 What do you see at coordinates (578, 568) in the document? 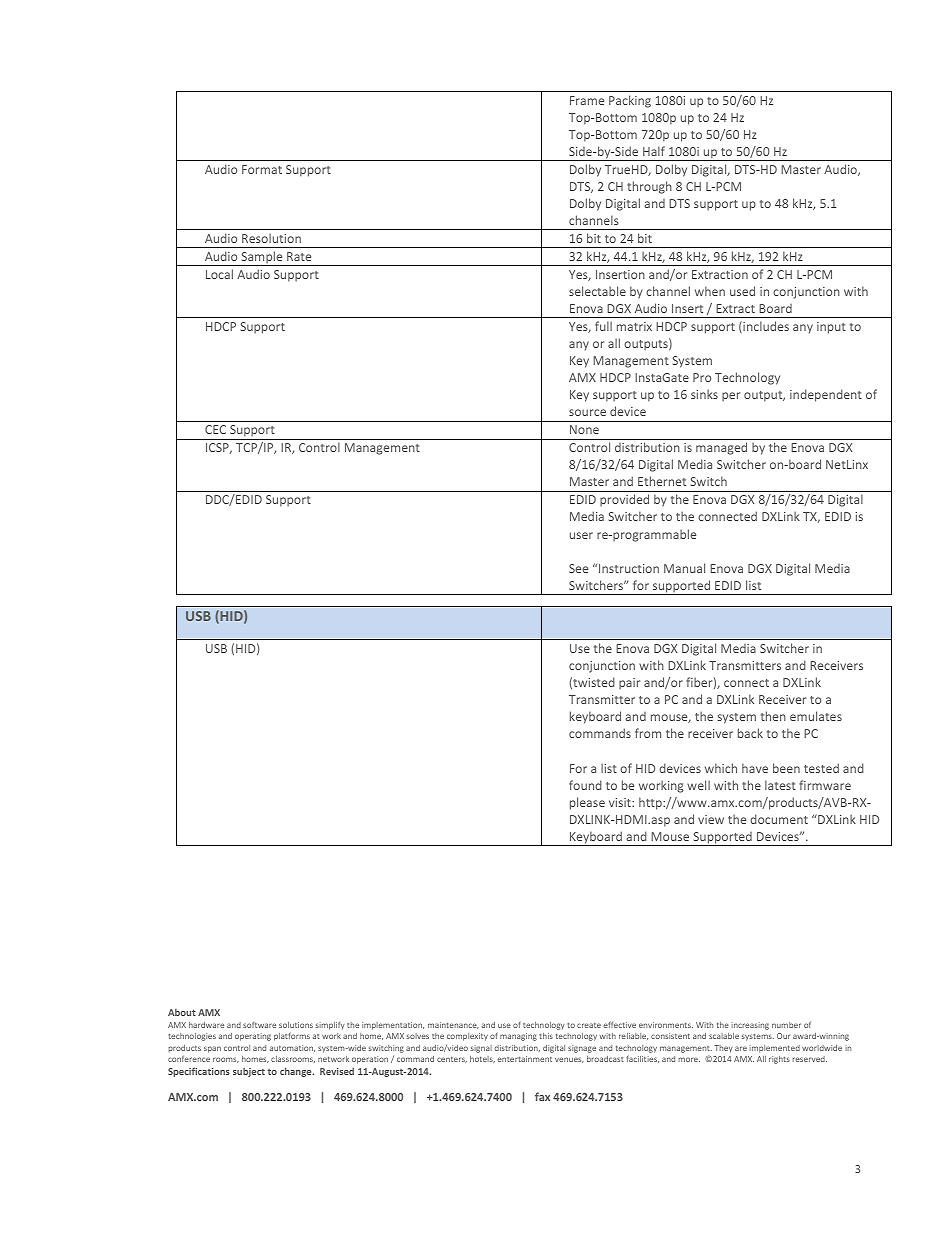
I see `See` at bounding box center [578, 568].
